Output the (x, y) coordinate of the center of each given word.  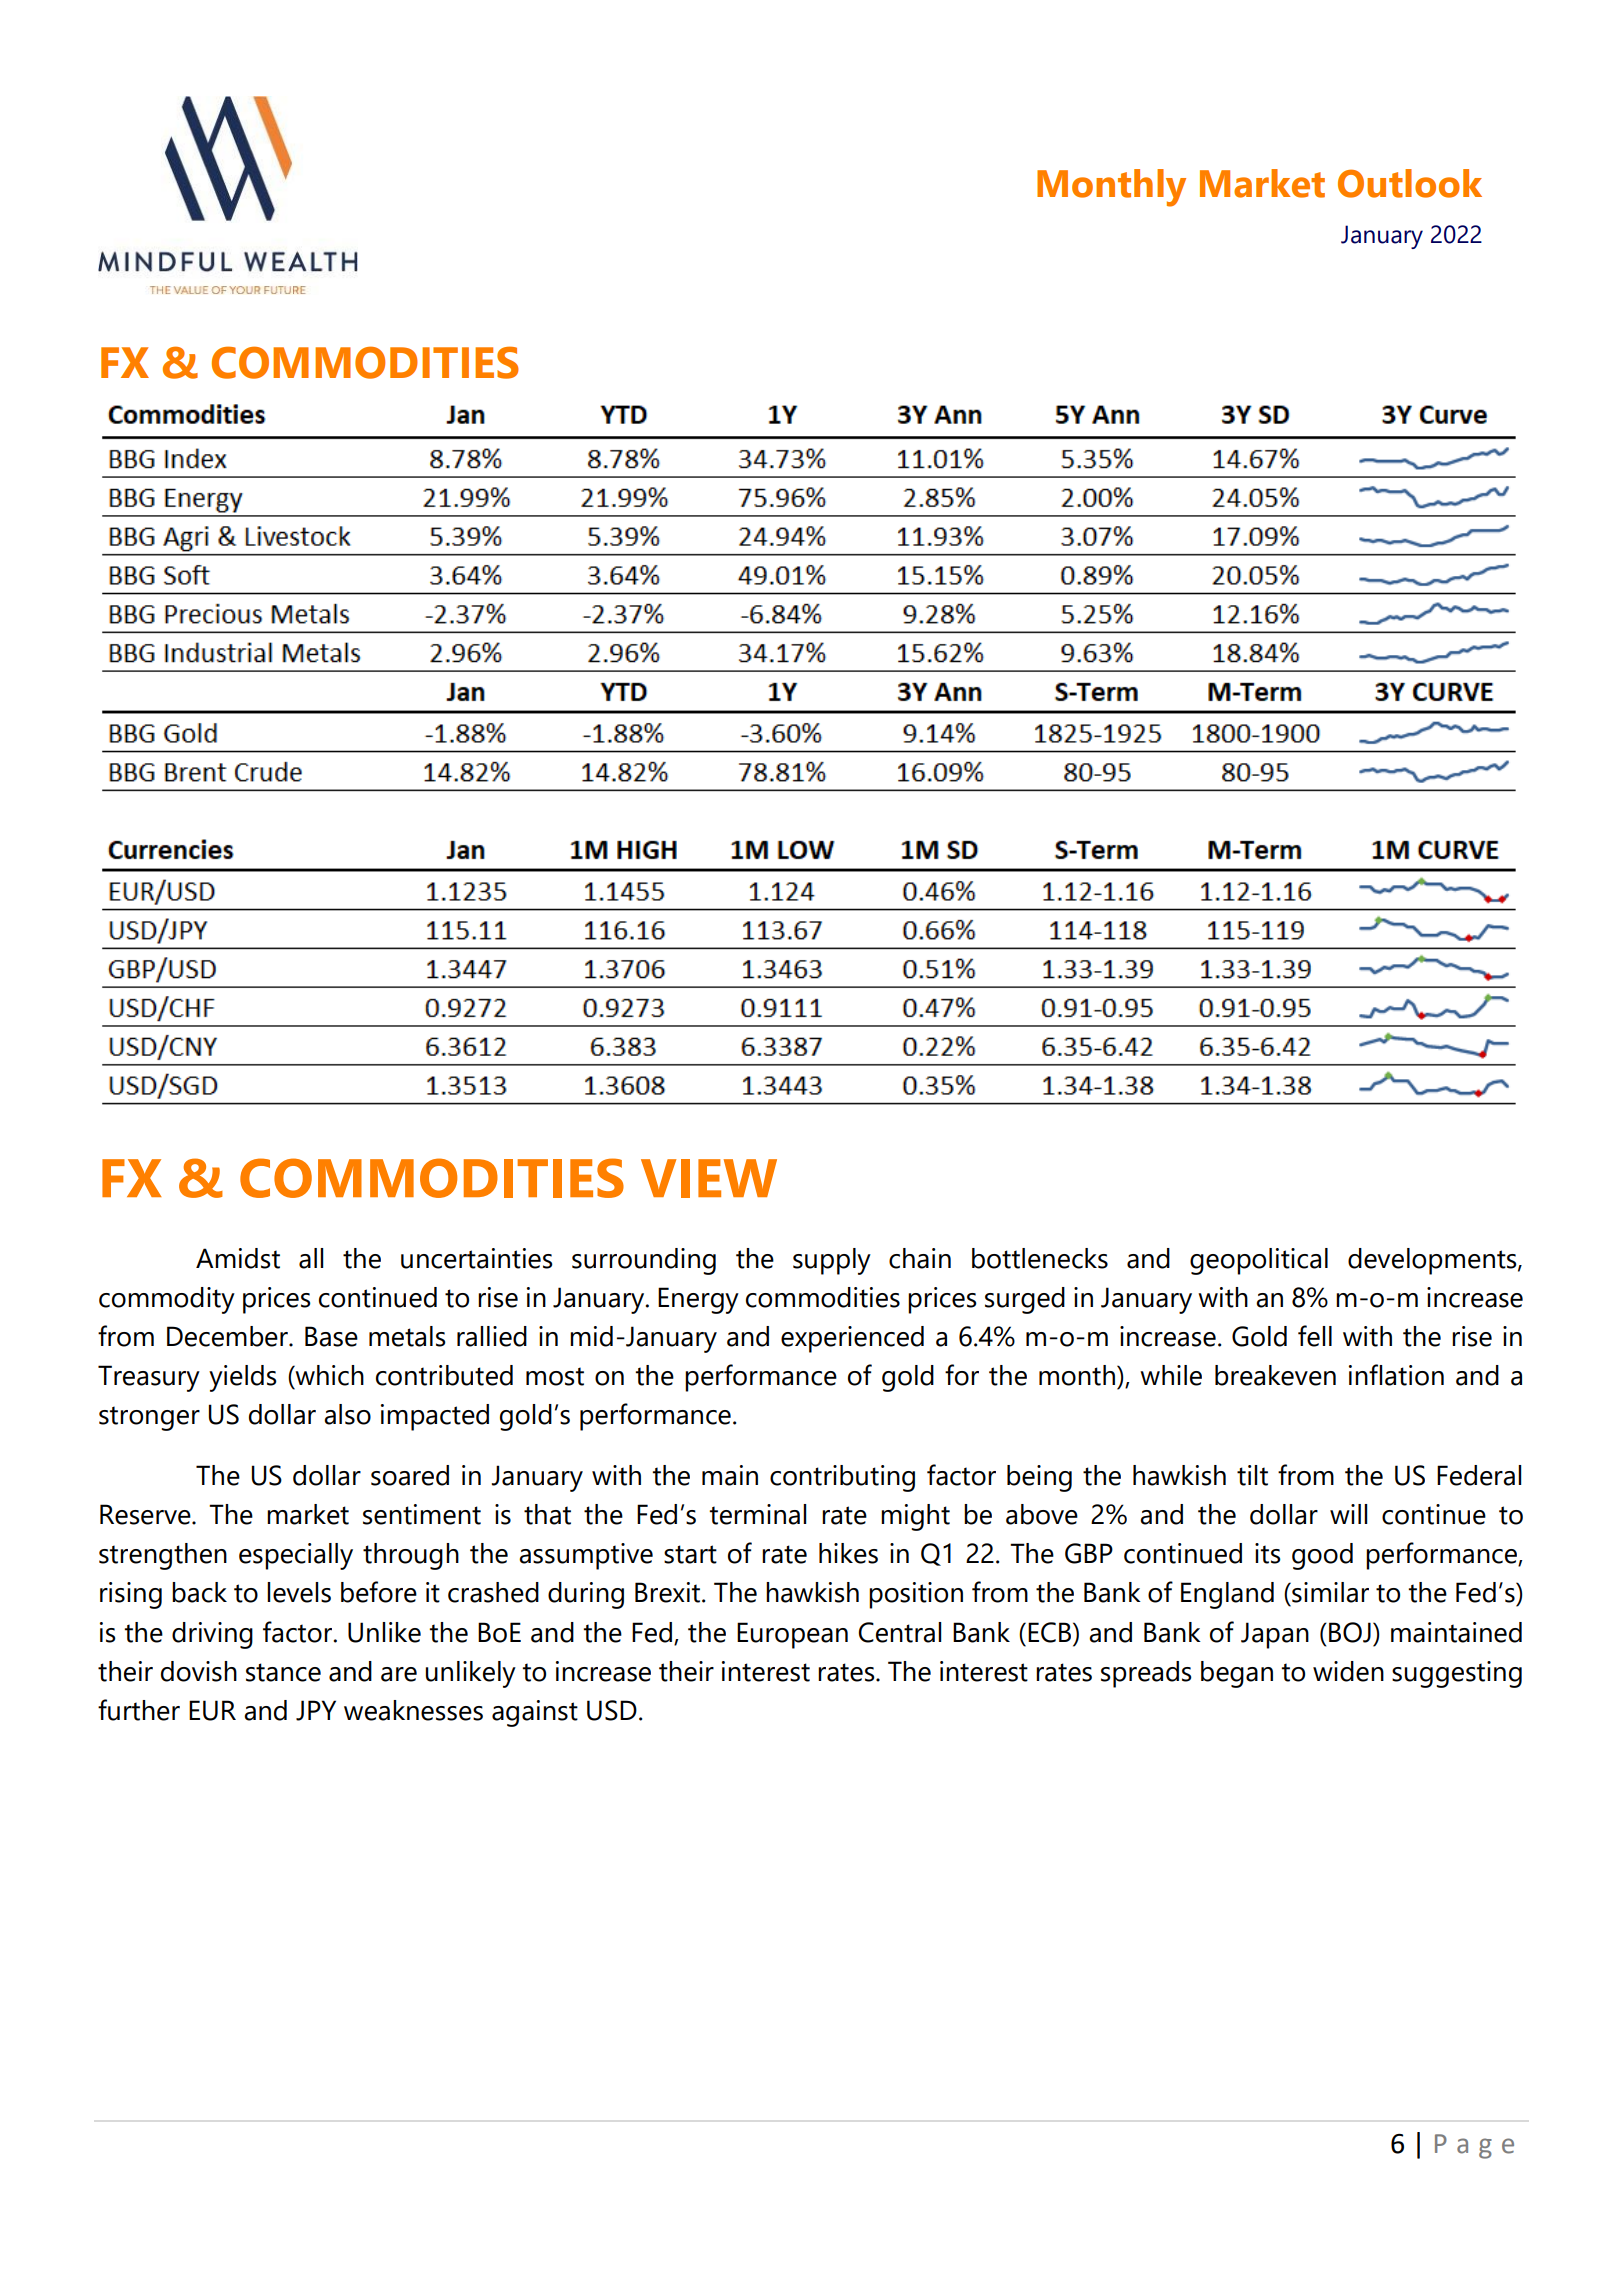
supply (832, 1261)
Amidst (238, 1258)
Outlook (1410, 183)
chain (920, 1258)
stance (283, 1672)
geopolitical (1259, 1261)
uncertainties (477, 1258)
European (792, 1635)
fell (1315, 1336)
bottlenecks (1040, 1258)
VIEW (709, 1178)
